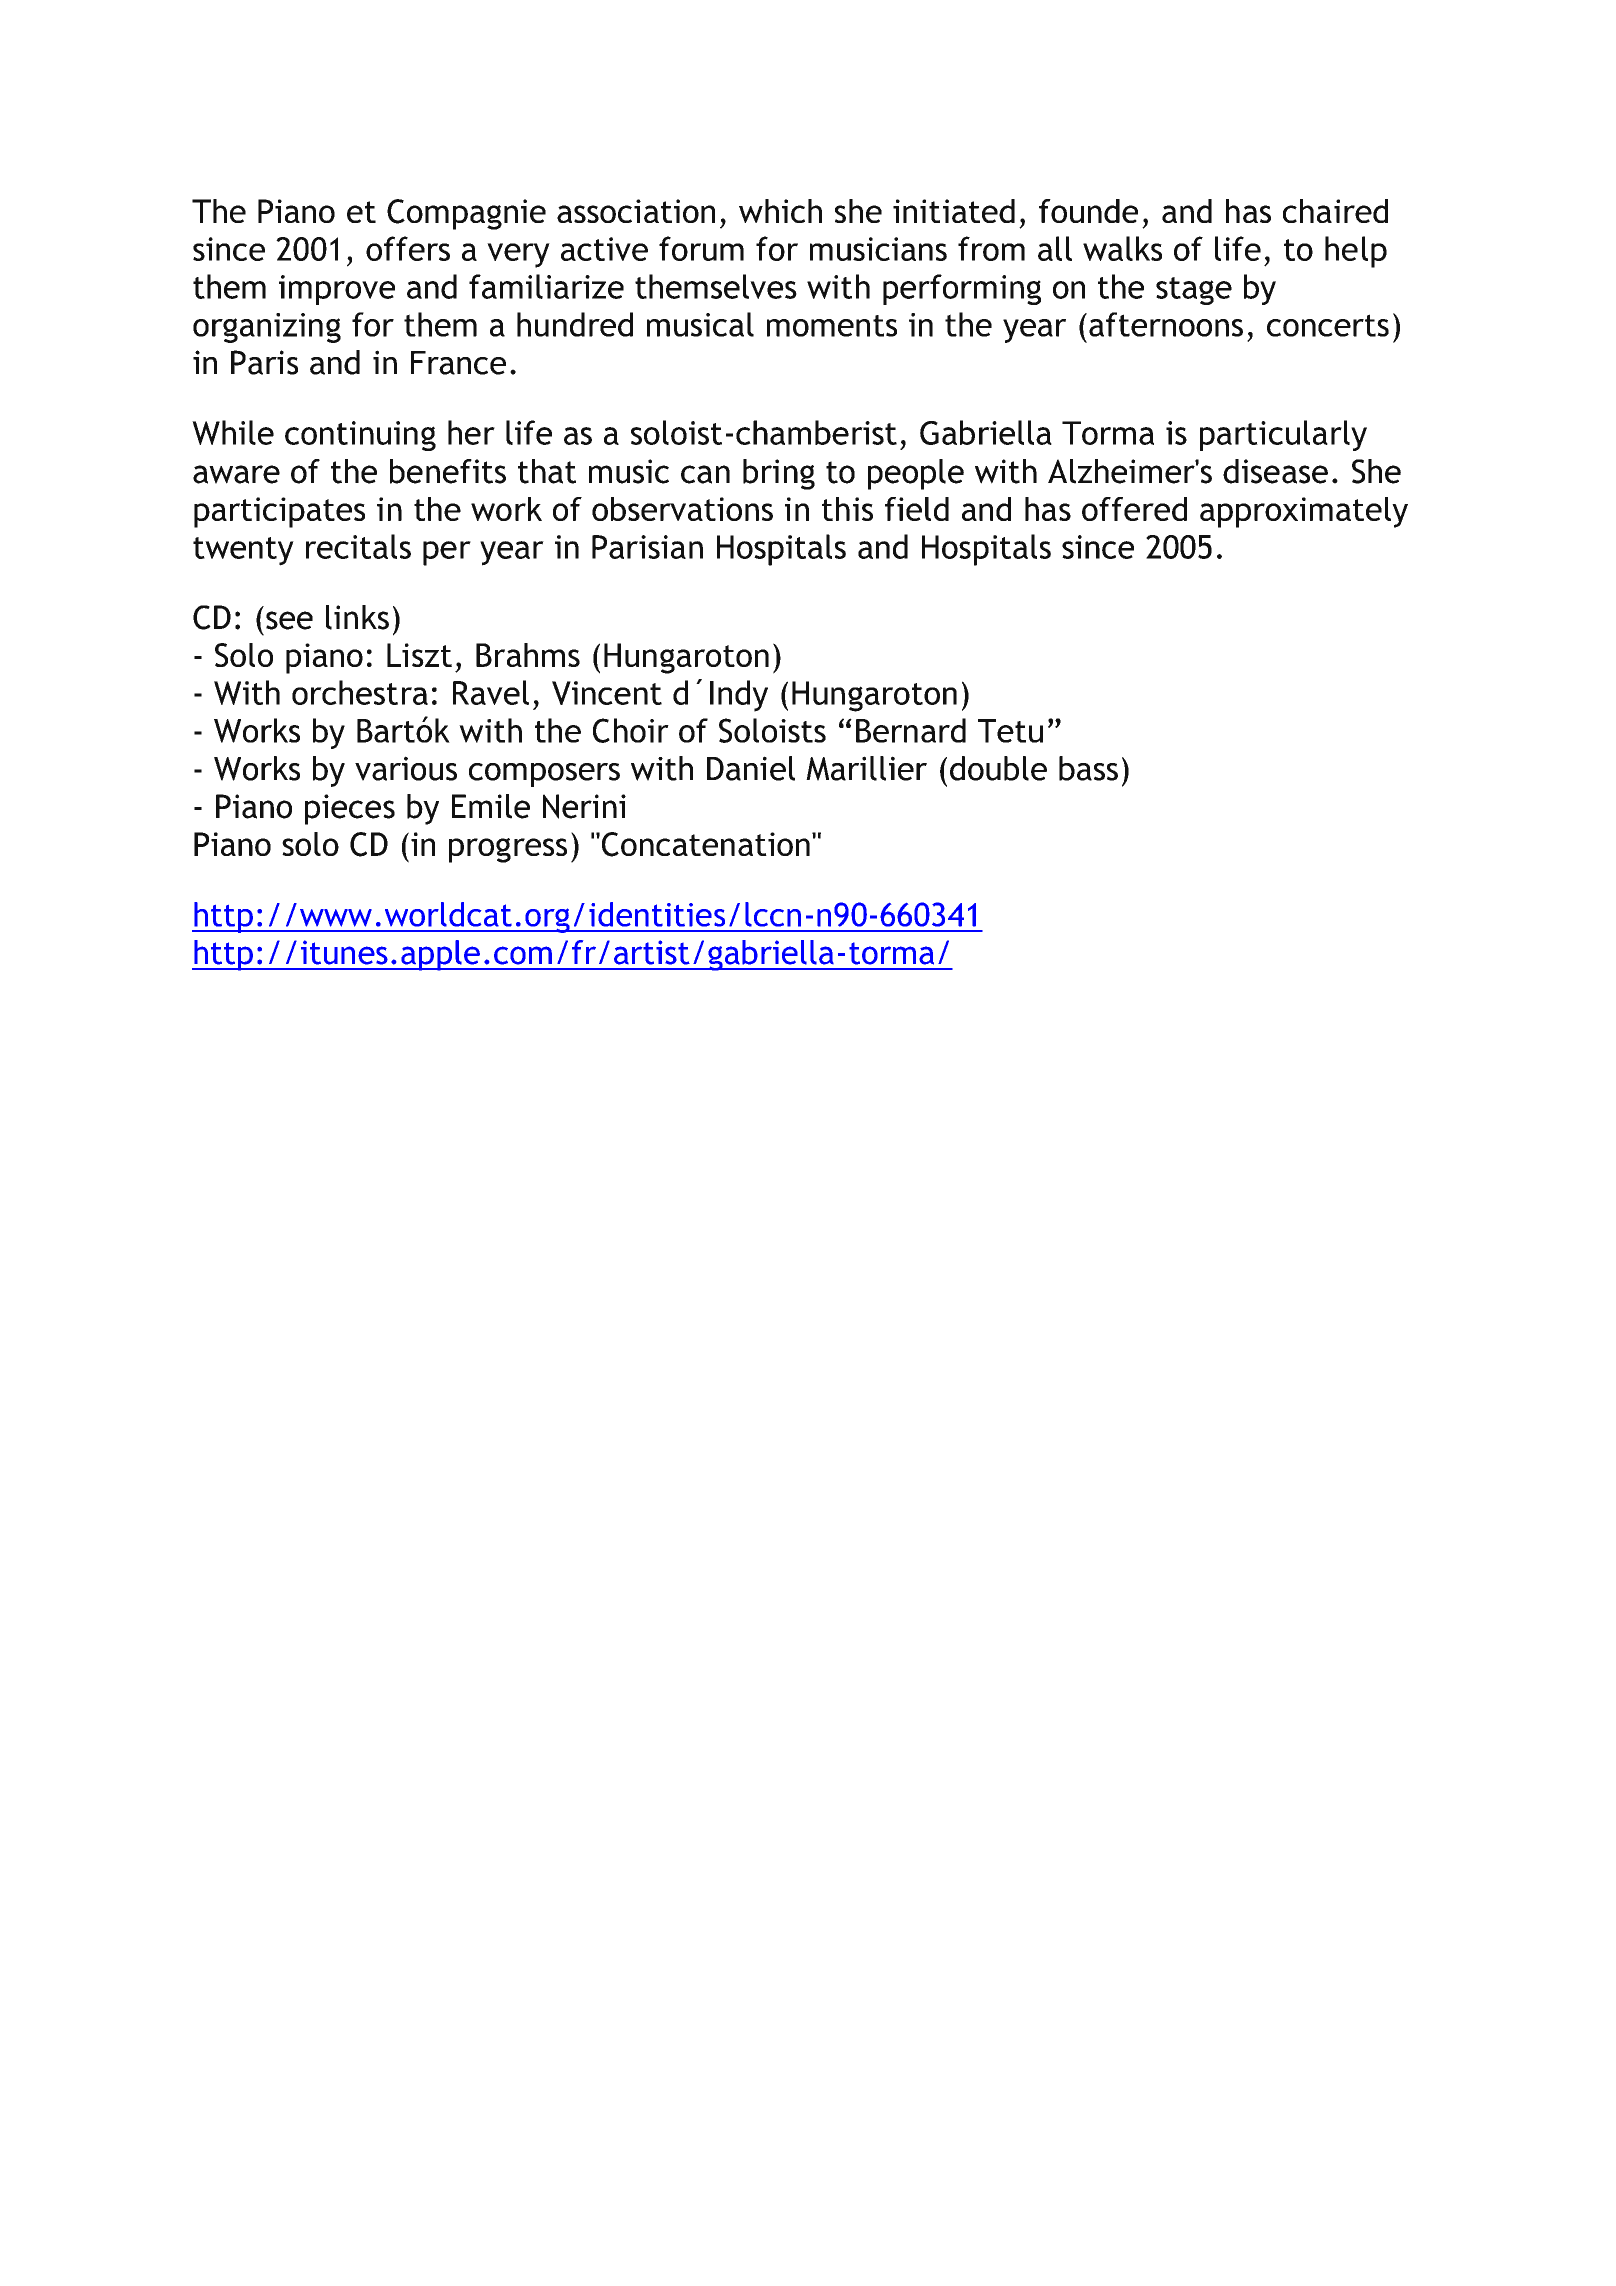 Image resolution: width=1616 pixels, height=2286 pixels. I want to click on which, so click(780, 211).
